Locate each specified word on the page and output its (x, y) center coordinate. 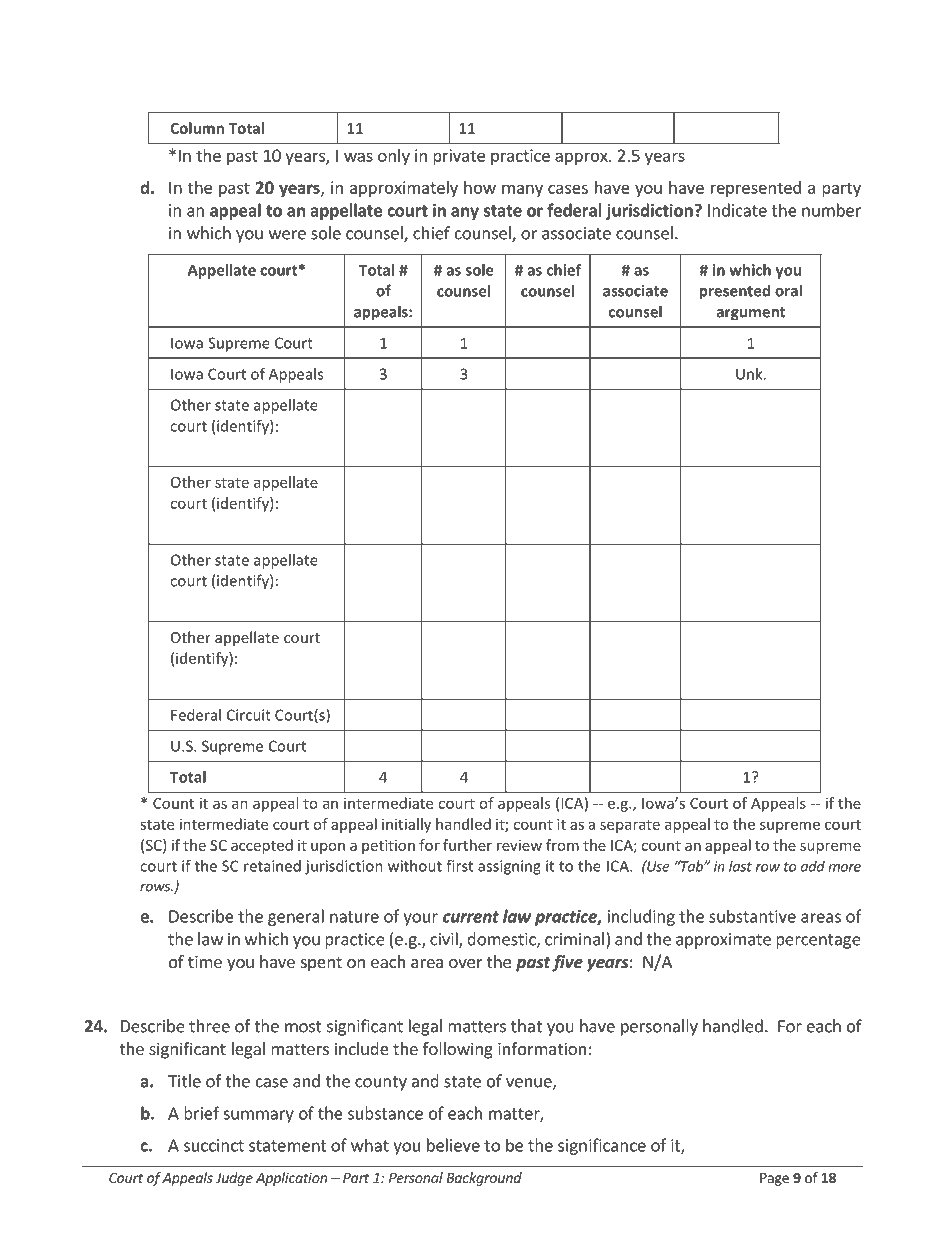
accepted (262, 846)
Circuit (249, 715)
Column (197, 128)
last (740, 866)
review (519, 845)
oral (788, 290)
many (522, 190)
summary (258, 1116)
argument (751, 314)
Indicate (737, 210)
